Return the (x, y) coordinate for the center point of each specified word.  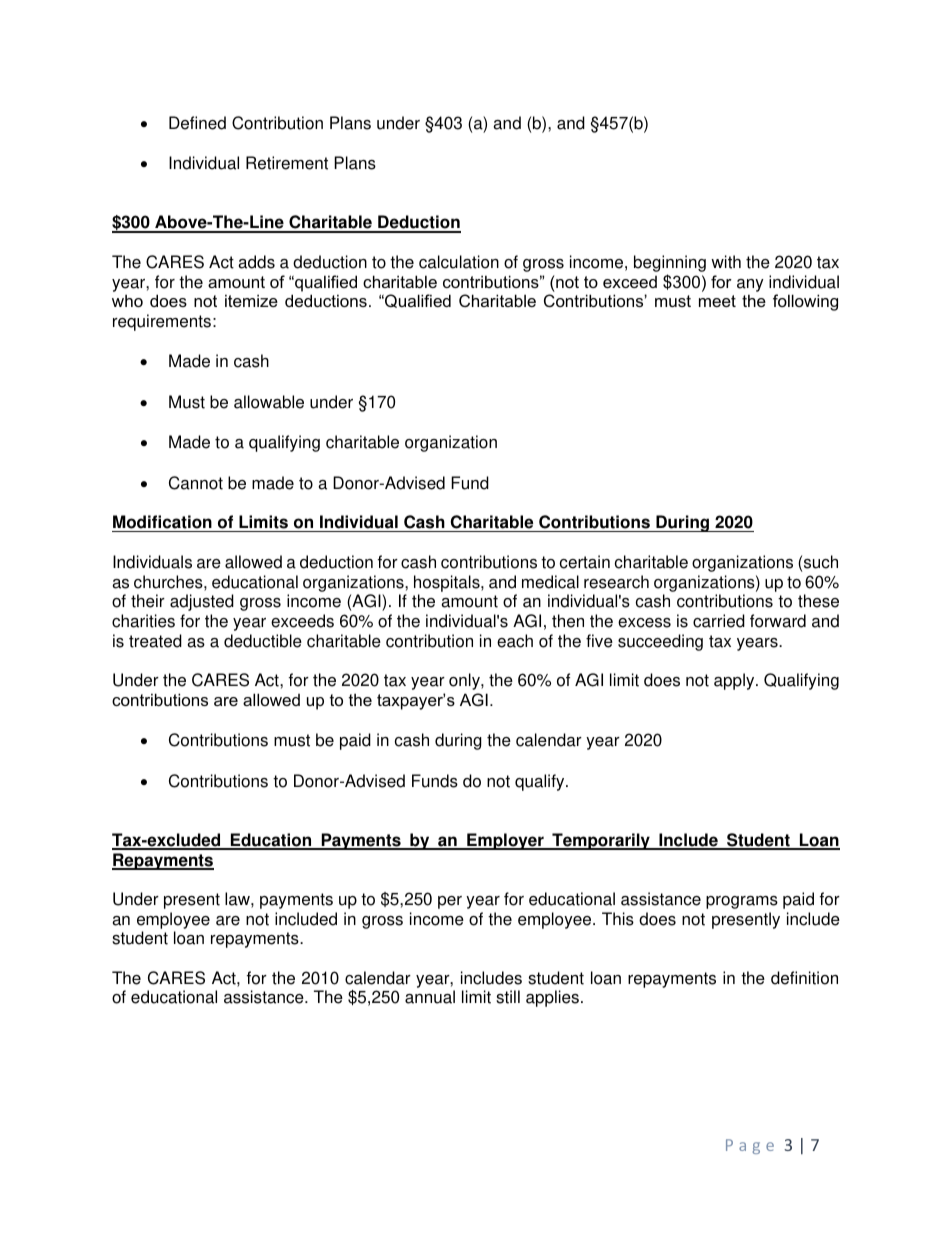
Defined (197, 123)
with (726, 262)
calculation (459, 262)
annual (430, 997)
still (508, 997)
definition (804, 978)
